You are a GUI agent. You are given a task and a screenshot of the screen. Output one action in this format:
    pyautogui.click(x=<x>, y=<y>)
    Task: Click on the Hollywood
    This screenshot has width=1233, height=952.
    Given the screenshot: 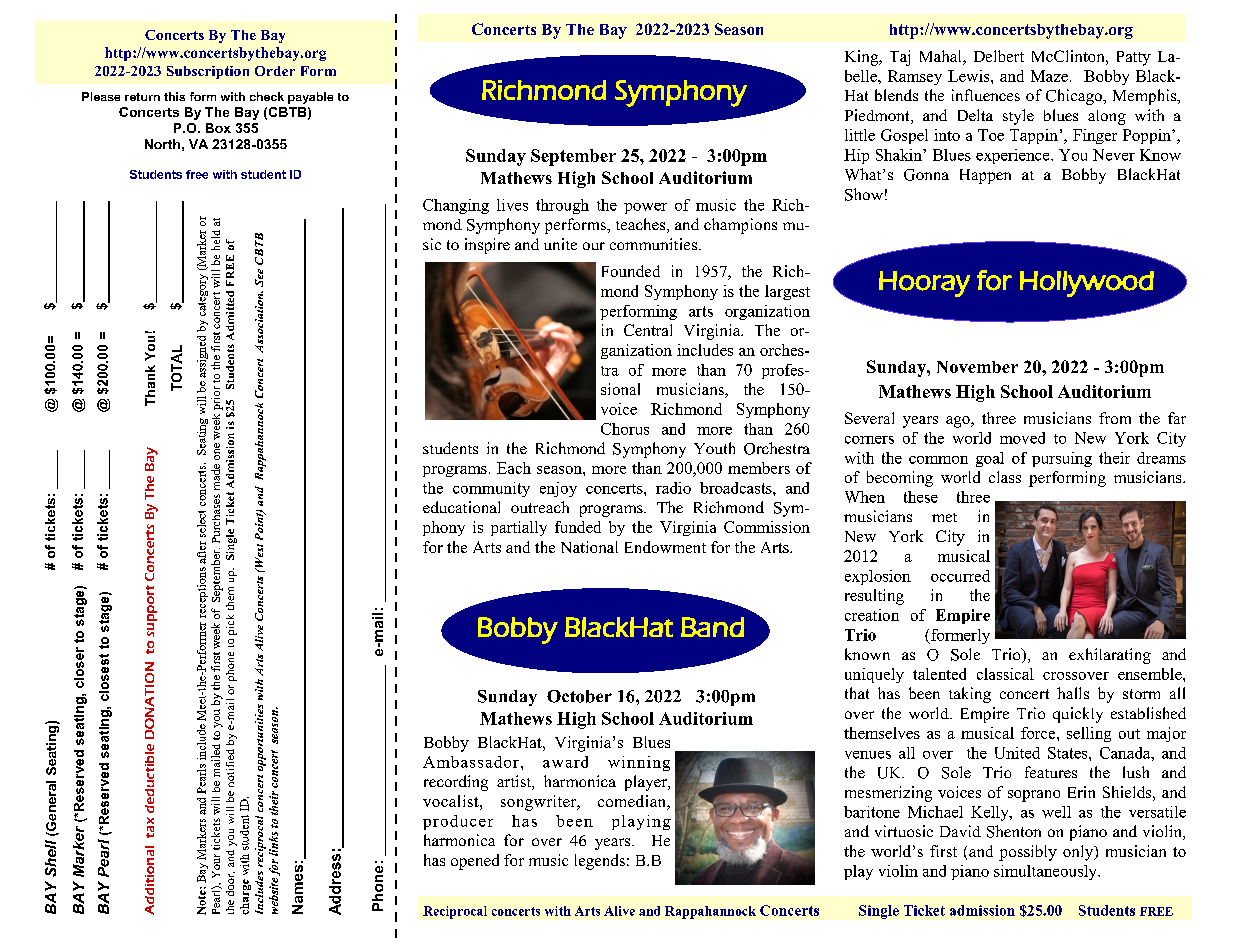 What is the action you would take?
    pyautogui.click(x=1087, y=284)
